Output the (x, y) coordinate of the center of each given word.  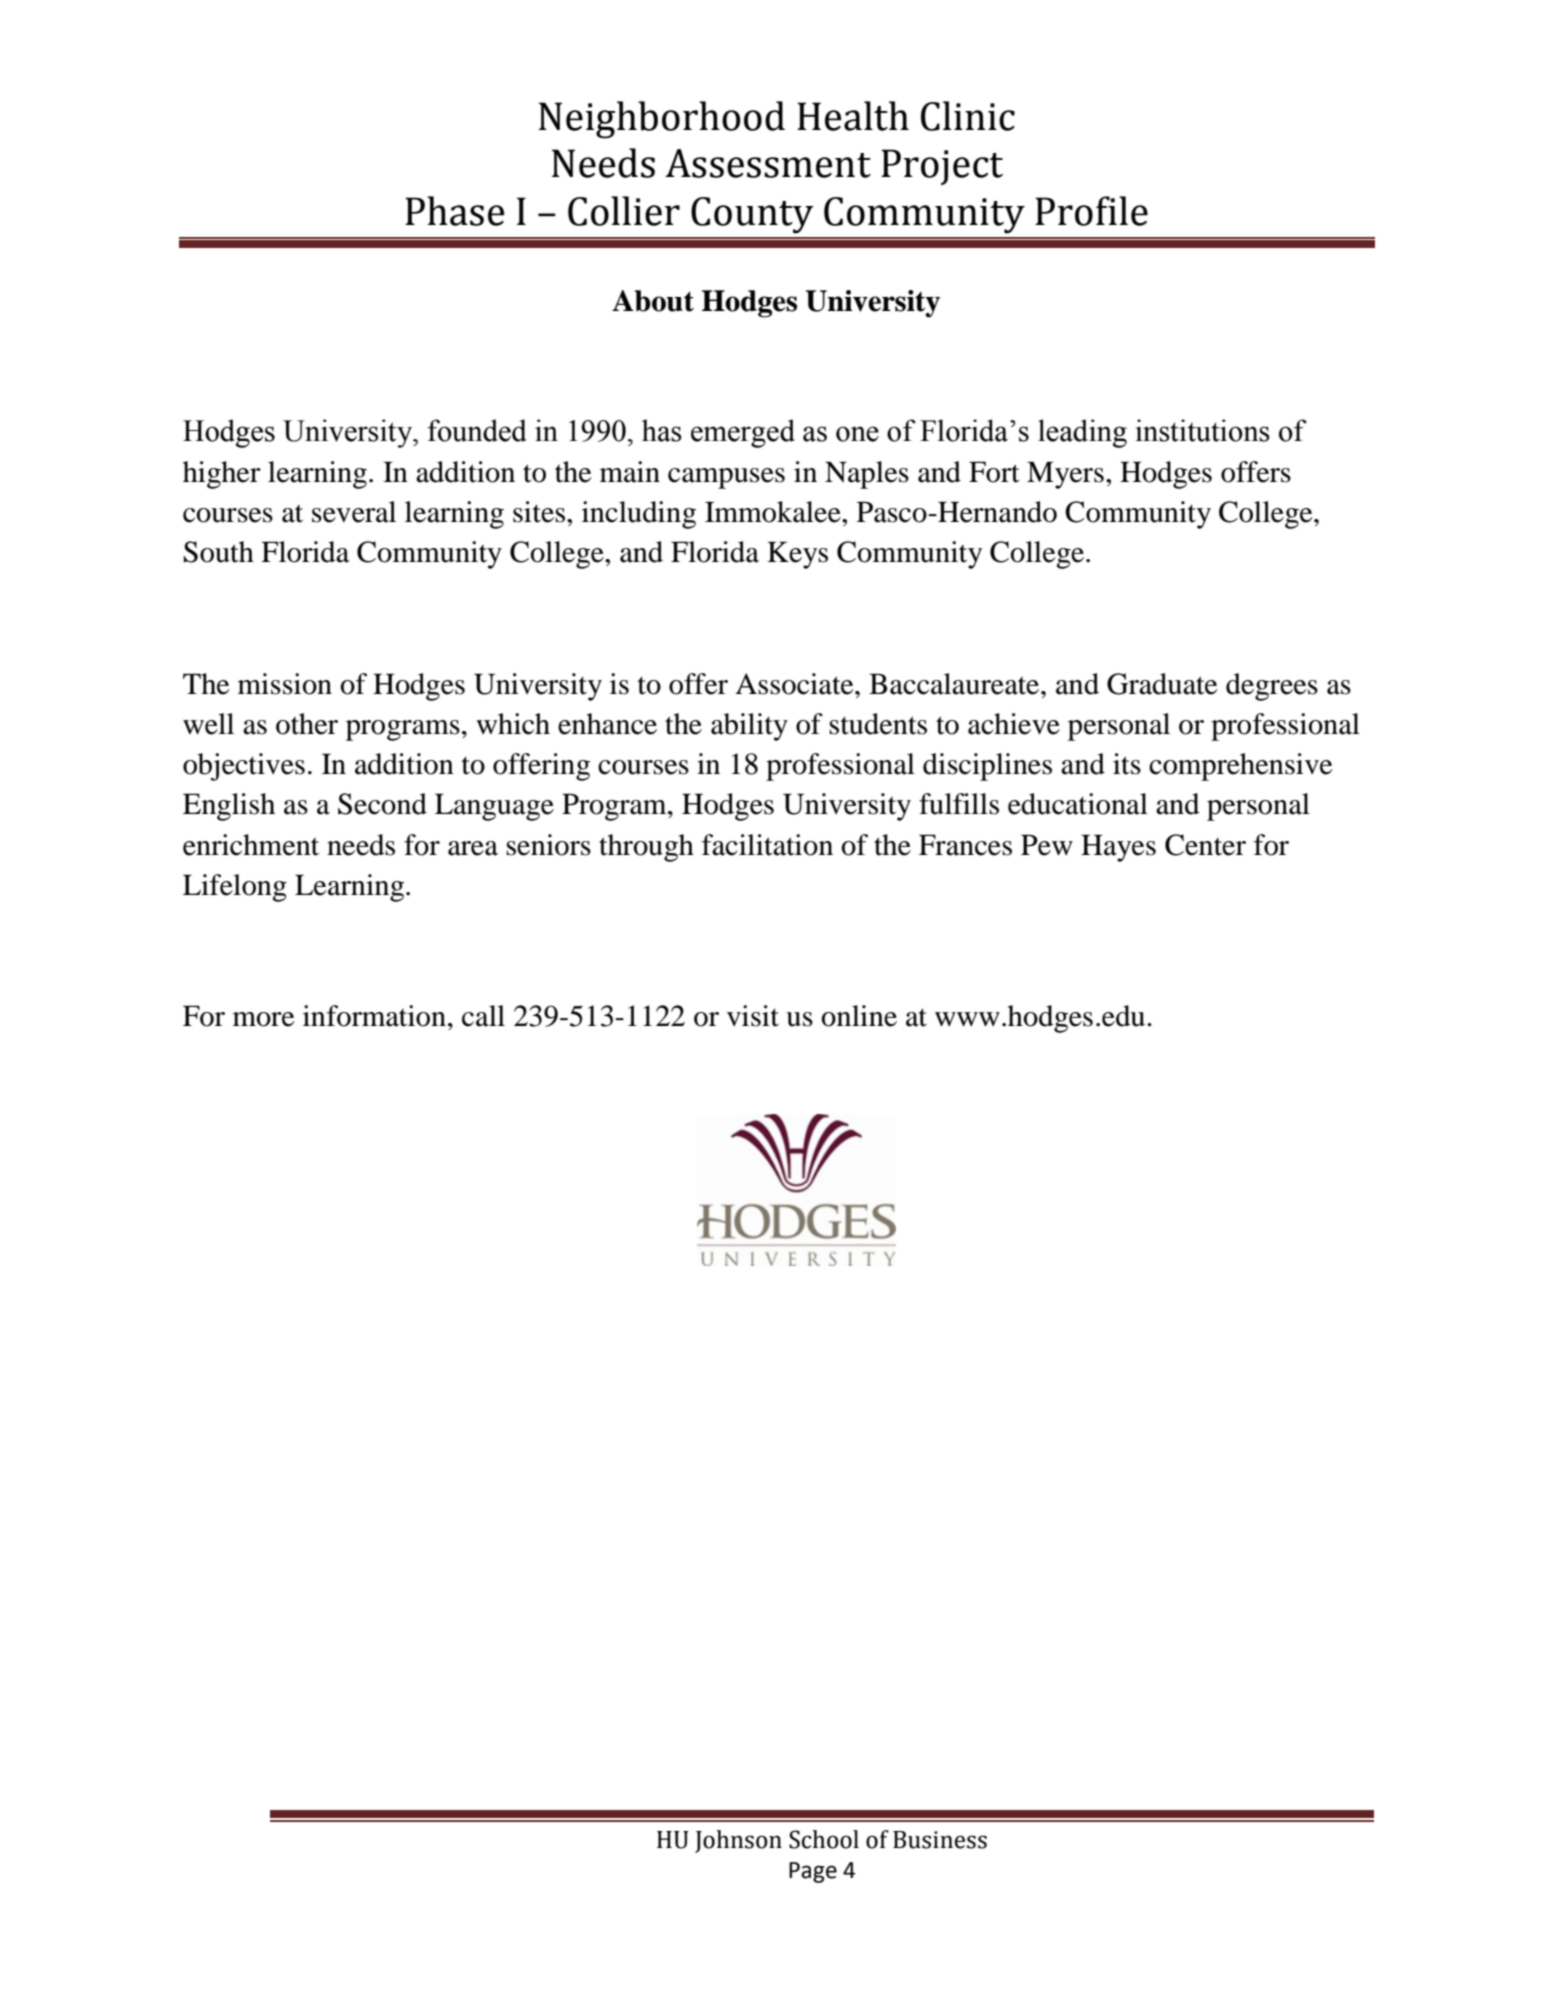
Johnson (738, 1841)
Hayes (1118, 848)
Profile (1091, 211)
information (374, 1016)
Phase (455, 211)
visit (753, 1016)
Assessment (768, 163)
